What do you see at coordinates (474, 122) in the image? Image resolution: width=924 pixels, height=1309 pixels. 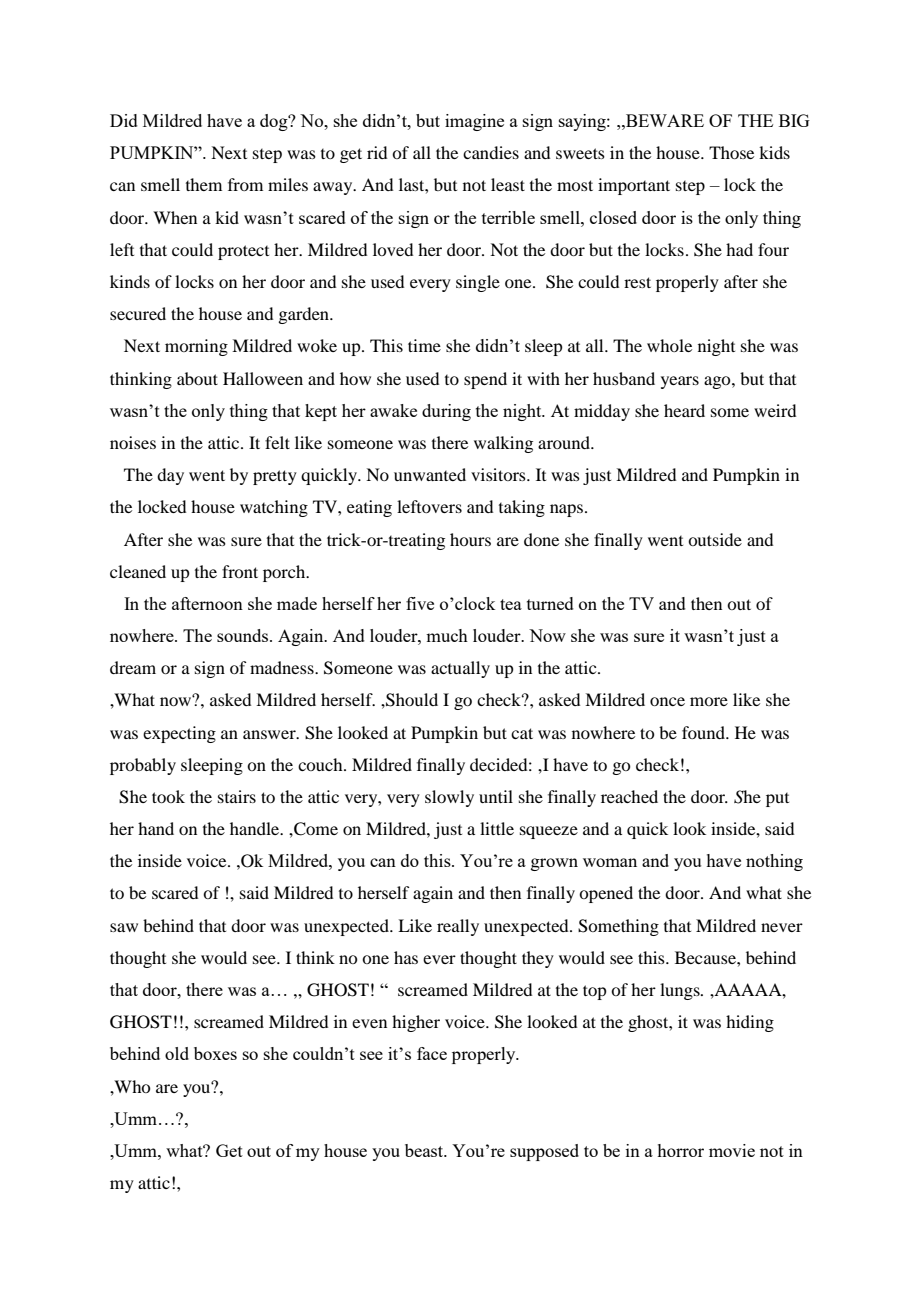 I see `imagine` at bounding box center [474, 122].
